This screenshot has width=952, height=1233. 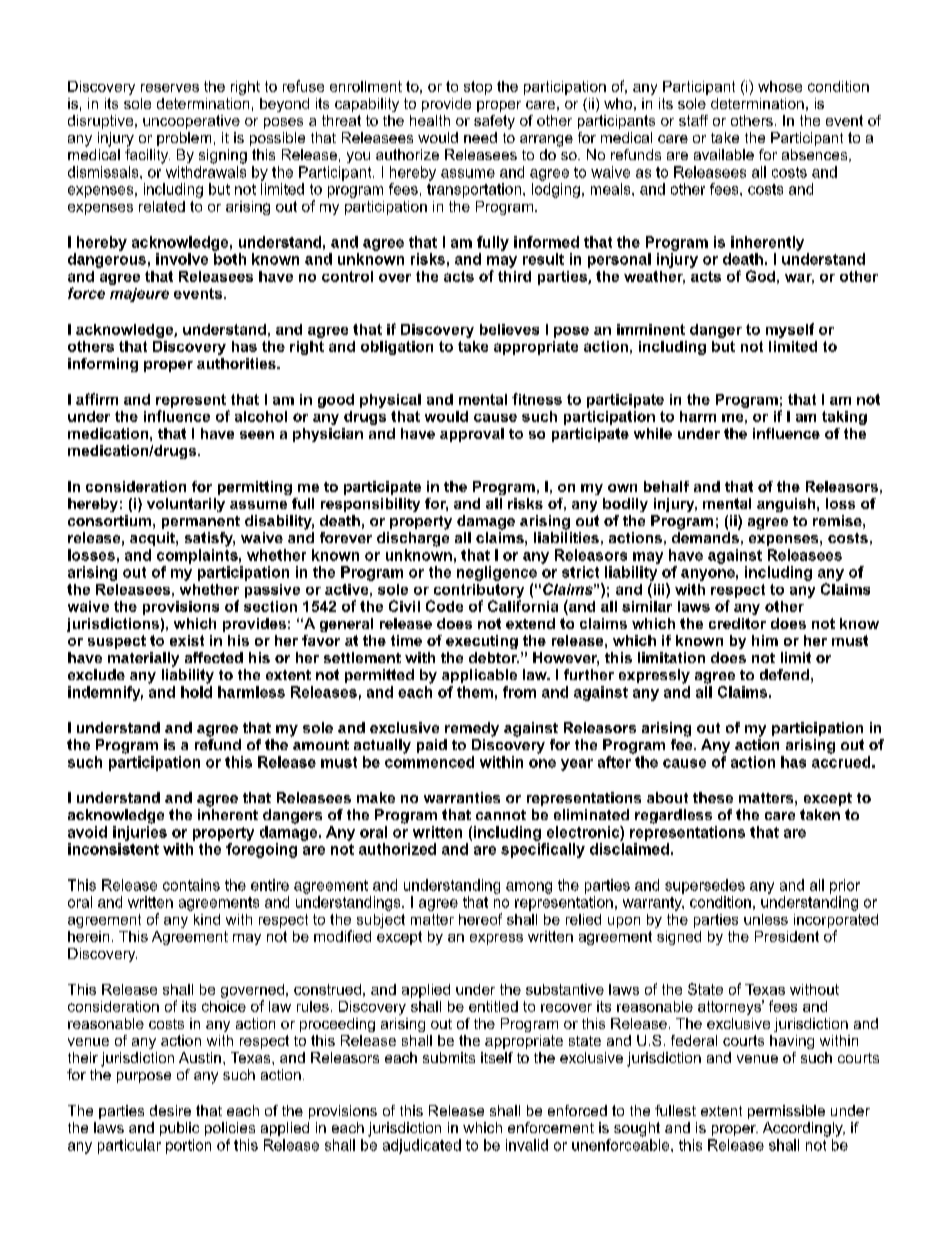 What do you see at coordinates (786, 1112) in the screenshot?
I see `permissible` at bounding box center [786, 1112].
